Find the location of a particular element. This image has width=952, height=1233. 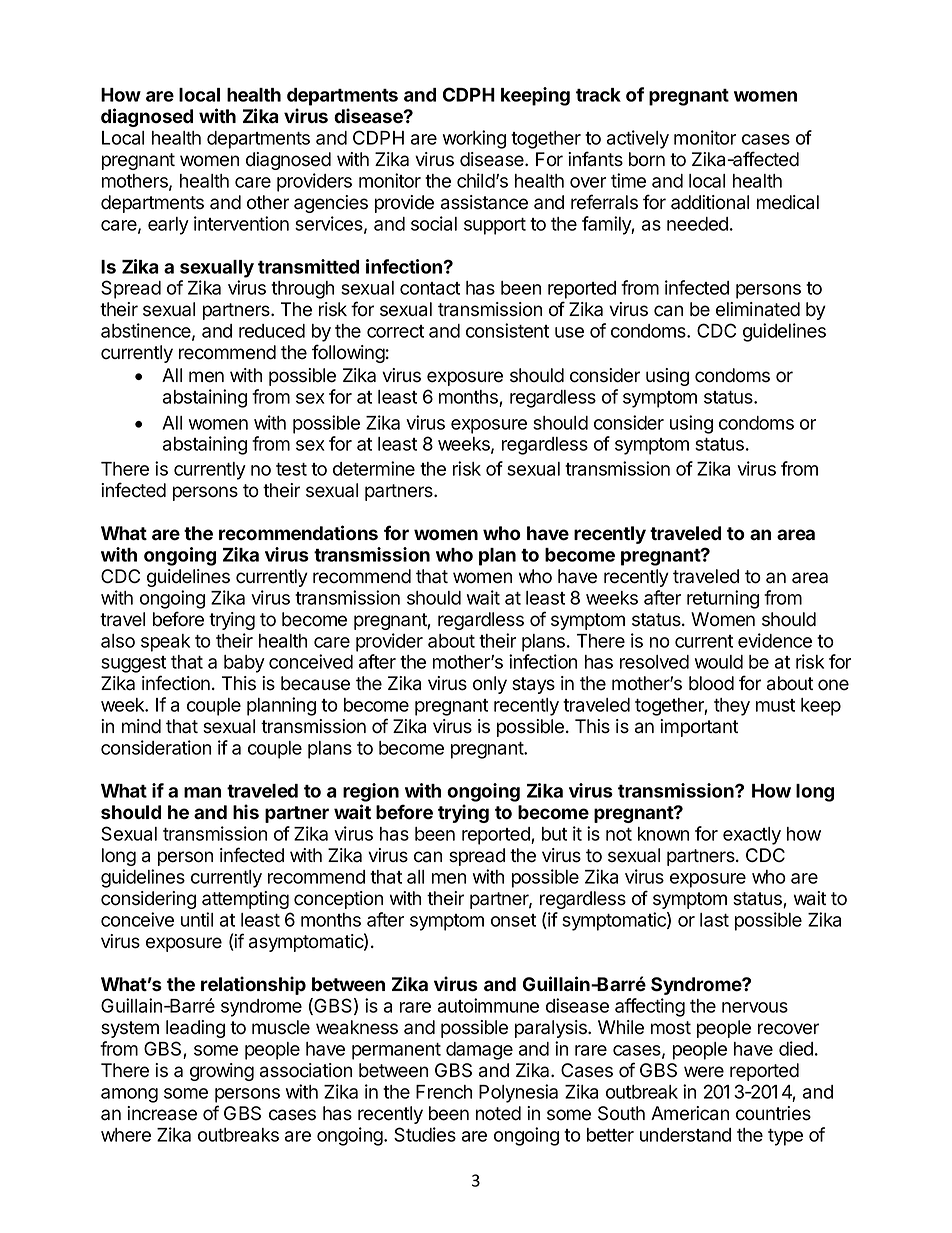

increase is located at coordinates (162, 1113).
